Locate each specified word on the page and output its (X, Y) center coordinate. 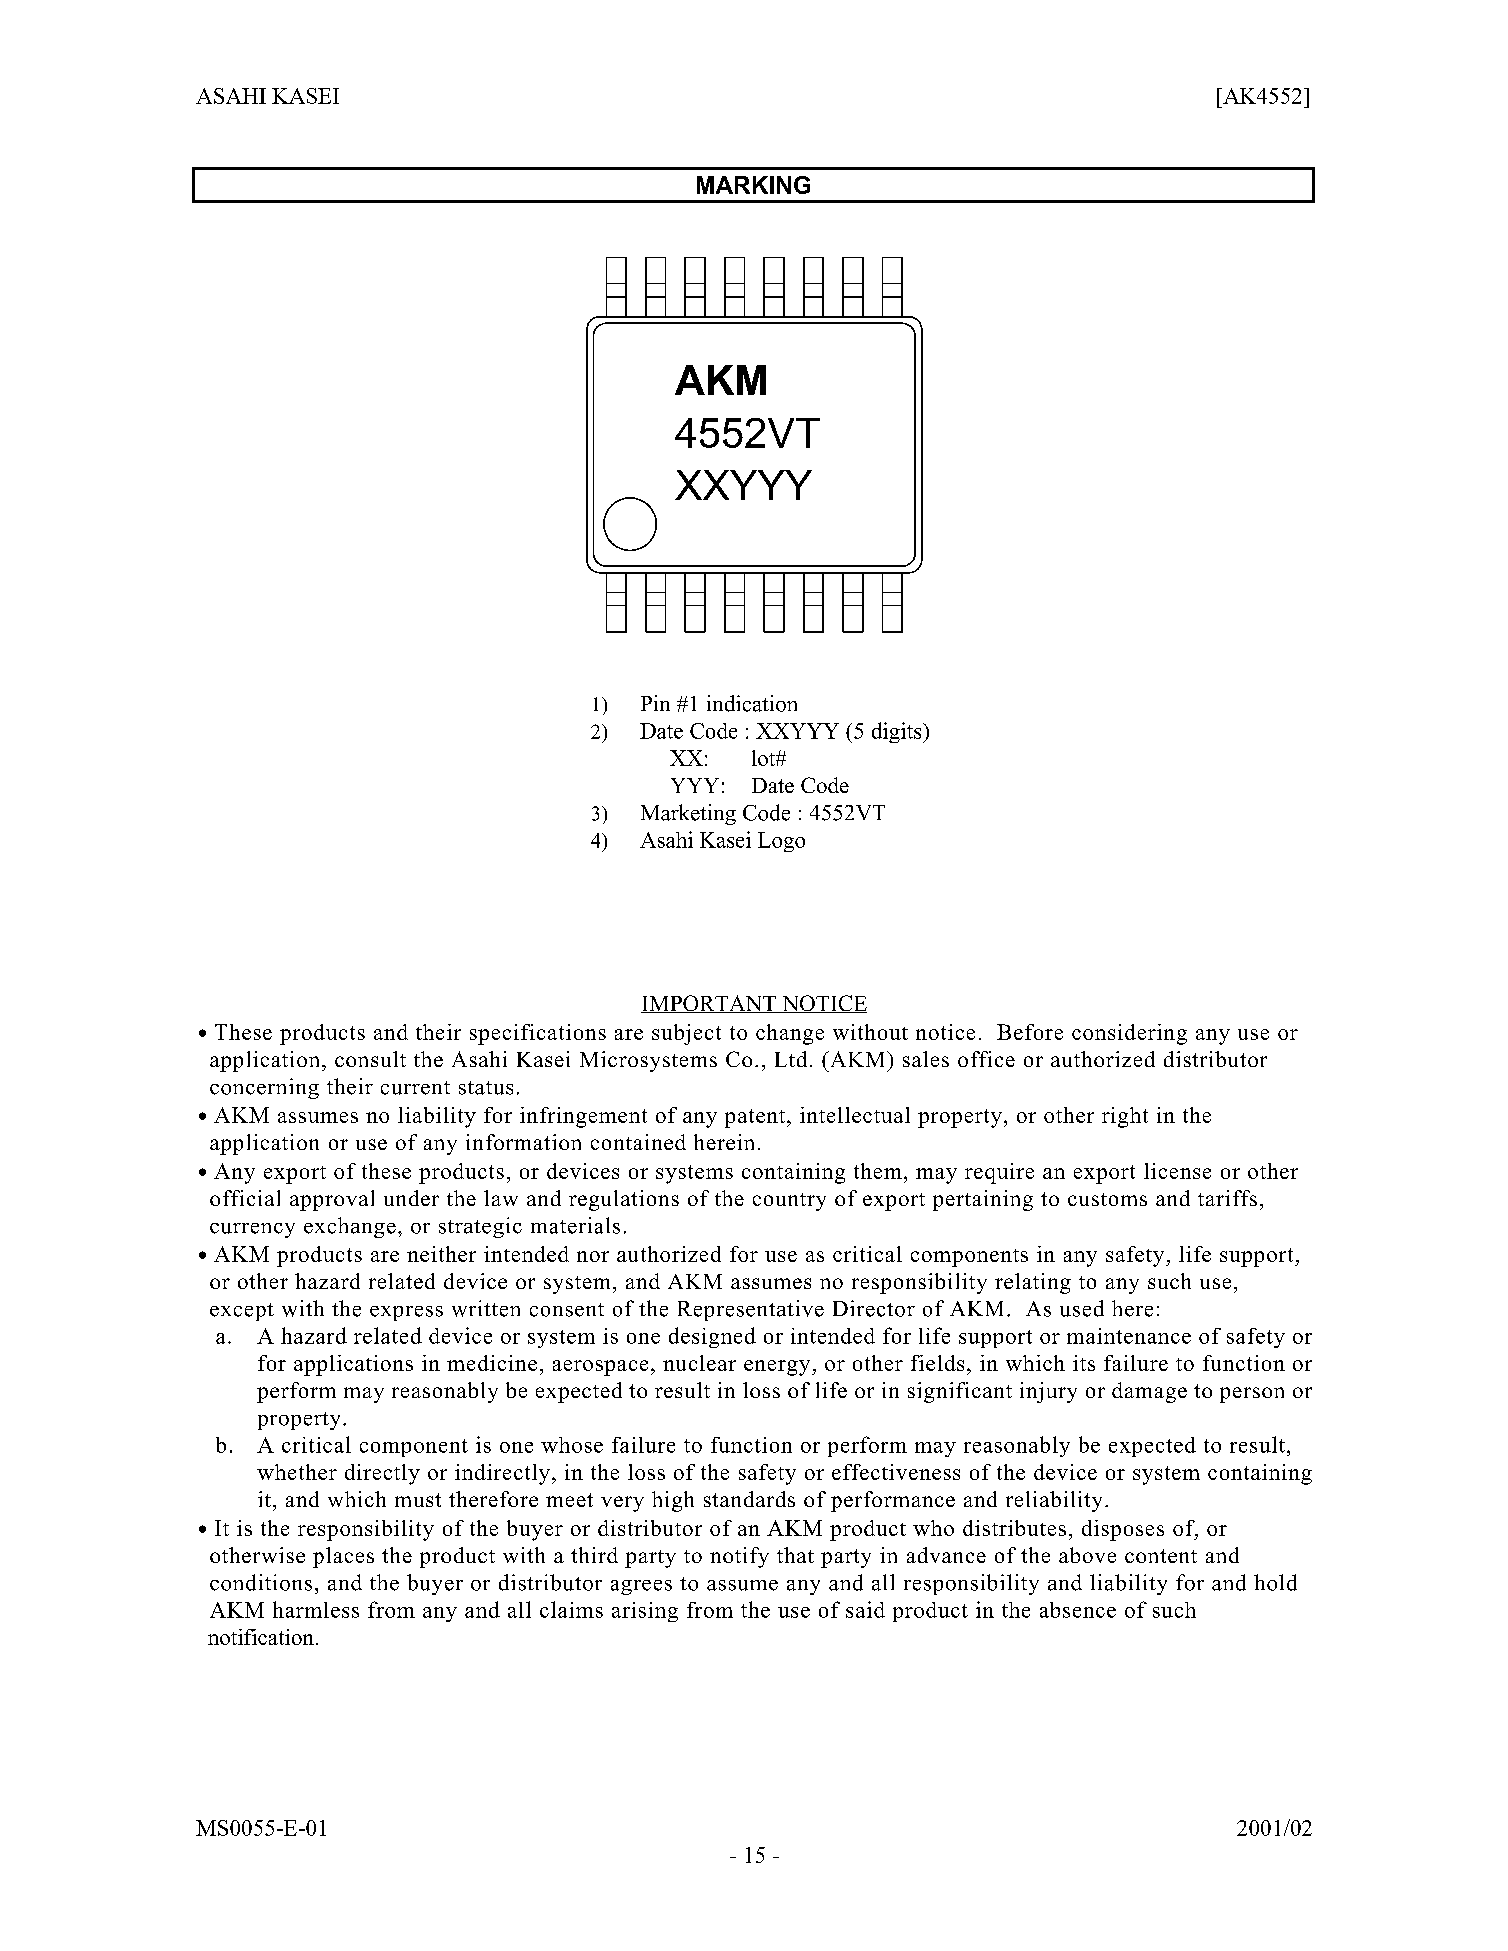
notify (739, 1557)
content (1161, 1556)
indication (752, 703)
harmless (316, 1609)
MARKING (753, 185)
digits (898, 732)
